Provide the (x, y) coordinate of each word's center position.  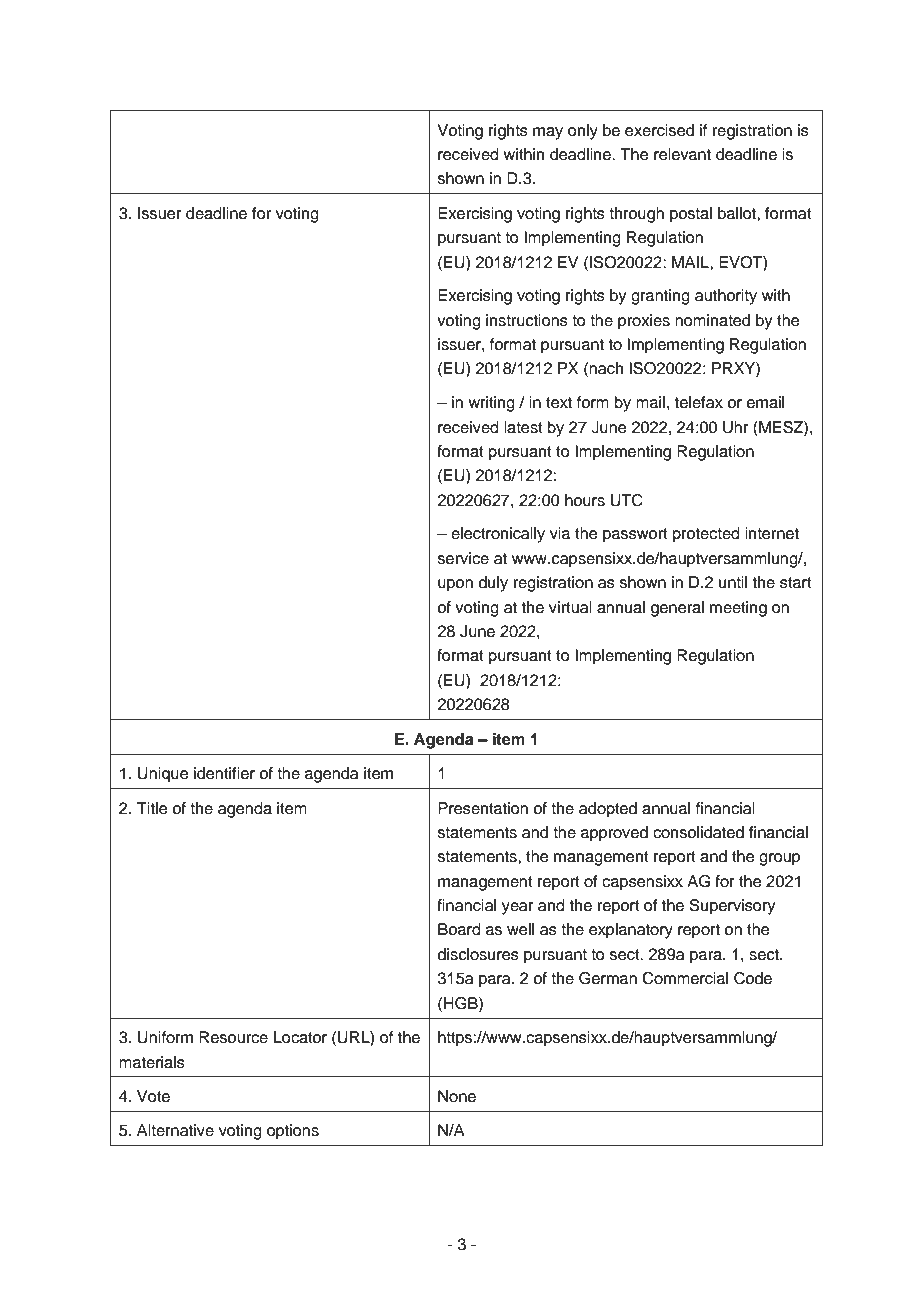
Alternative (175, 1130)
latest (523, 427)
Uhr (736, 427)
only (583, 132)
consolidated (698, 832)
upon (455, 585)
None (457, 1096)
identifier (224, 773)
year (518, 908)
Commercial (685, 978)
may (548, 133)
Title (152, 808)
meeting (738, 609)
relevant (682, 154)
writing (491, 404)
